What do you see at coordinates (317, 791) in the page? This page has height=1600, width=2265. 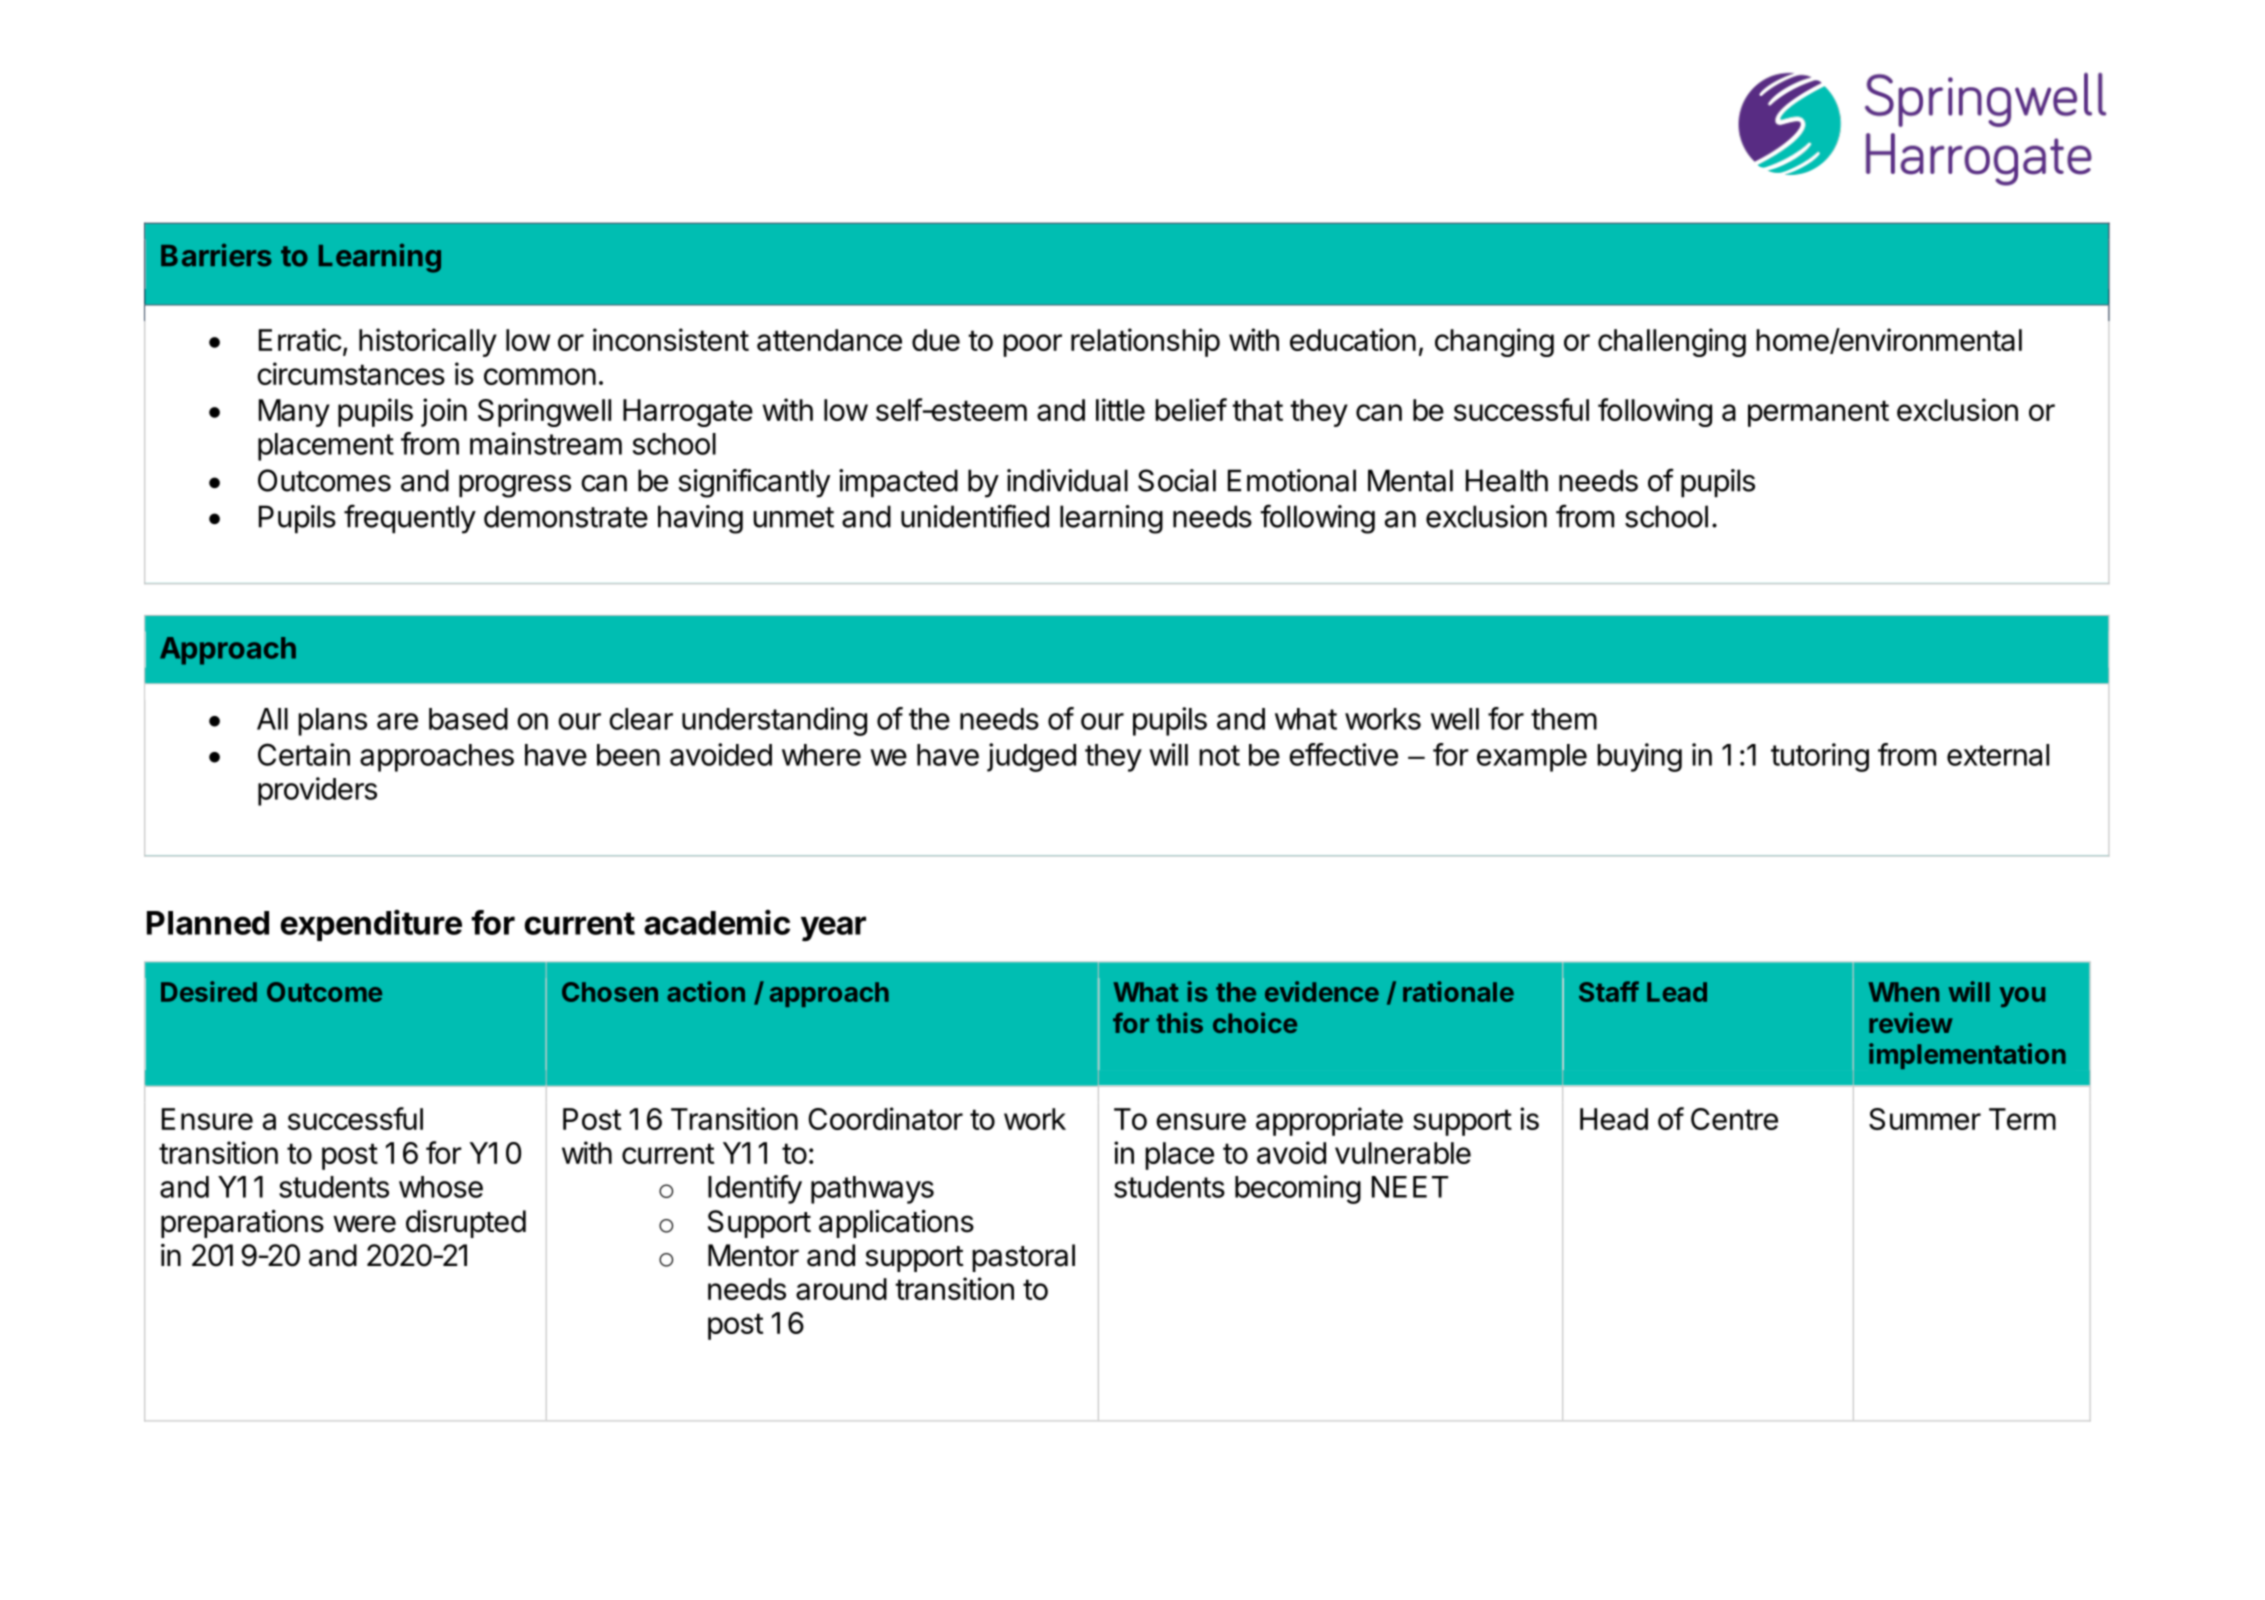 I see `providers` at bounding box center [317, 791].
